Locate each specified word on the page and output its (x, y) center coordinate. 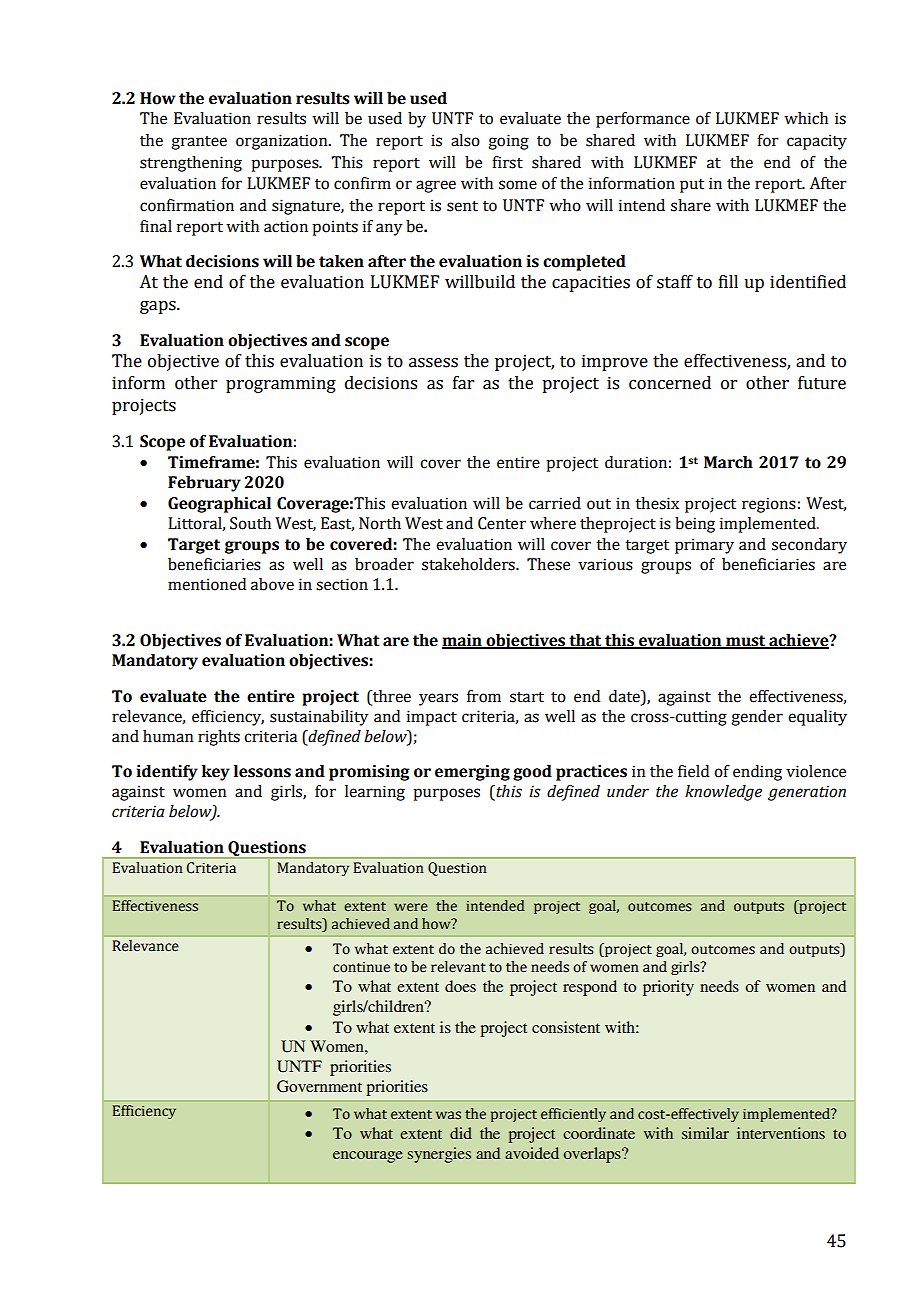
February (204, 484)
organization (283, 142)
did (461, 1133)
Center (502, 523)
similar (705, 1133)
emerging (472, 773)
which (806, 118)
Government (319, 1086)
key (216, 773)
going (508, 142)
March (728, 462)
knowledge (723, 793)
